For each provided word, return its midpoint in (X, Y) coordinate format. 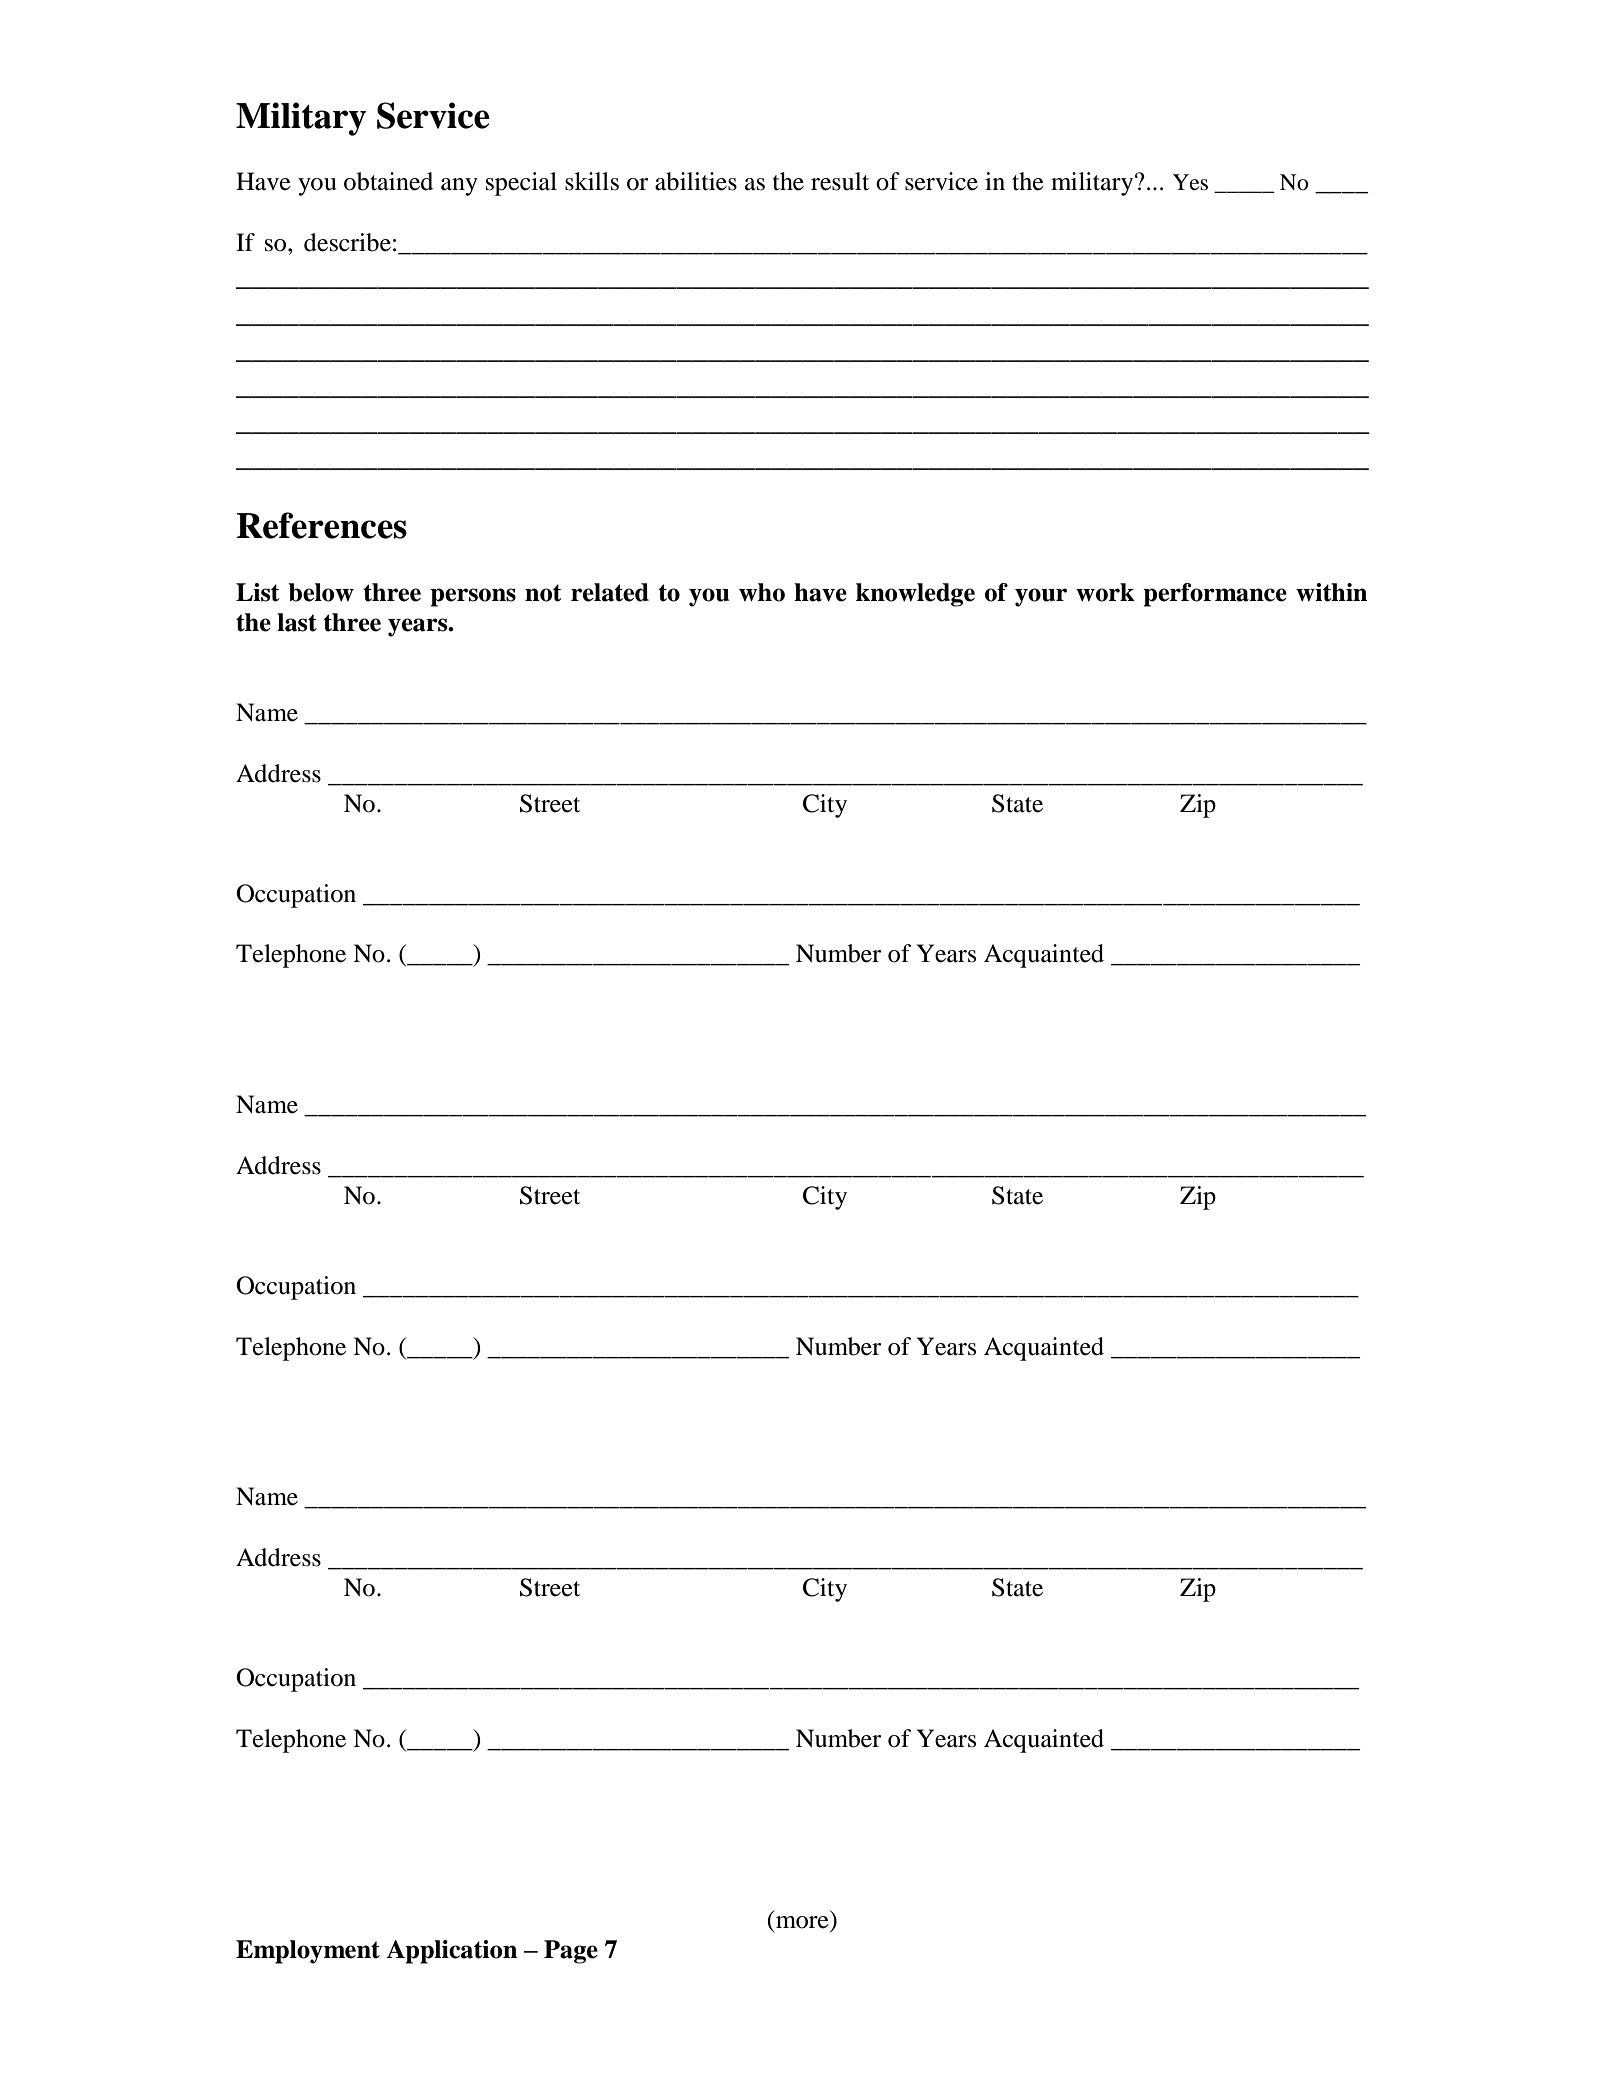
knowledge (915, 595)
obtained (388, 181)
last (297, 622)
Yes (1190, 182)
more (802, 1922)
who (762, 592)
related (610, 592)
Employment (308, 1952)
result (840, 181)
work (1105, 592)
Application (451, 1952)
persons (473, 597)
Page (571, 1952)
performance (1215, 595)
